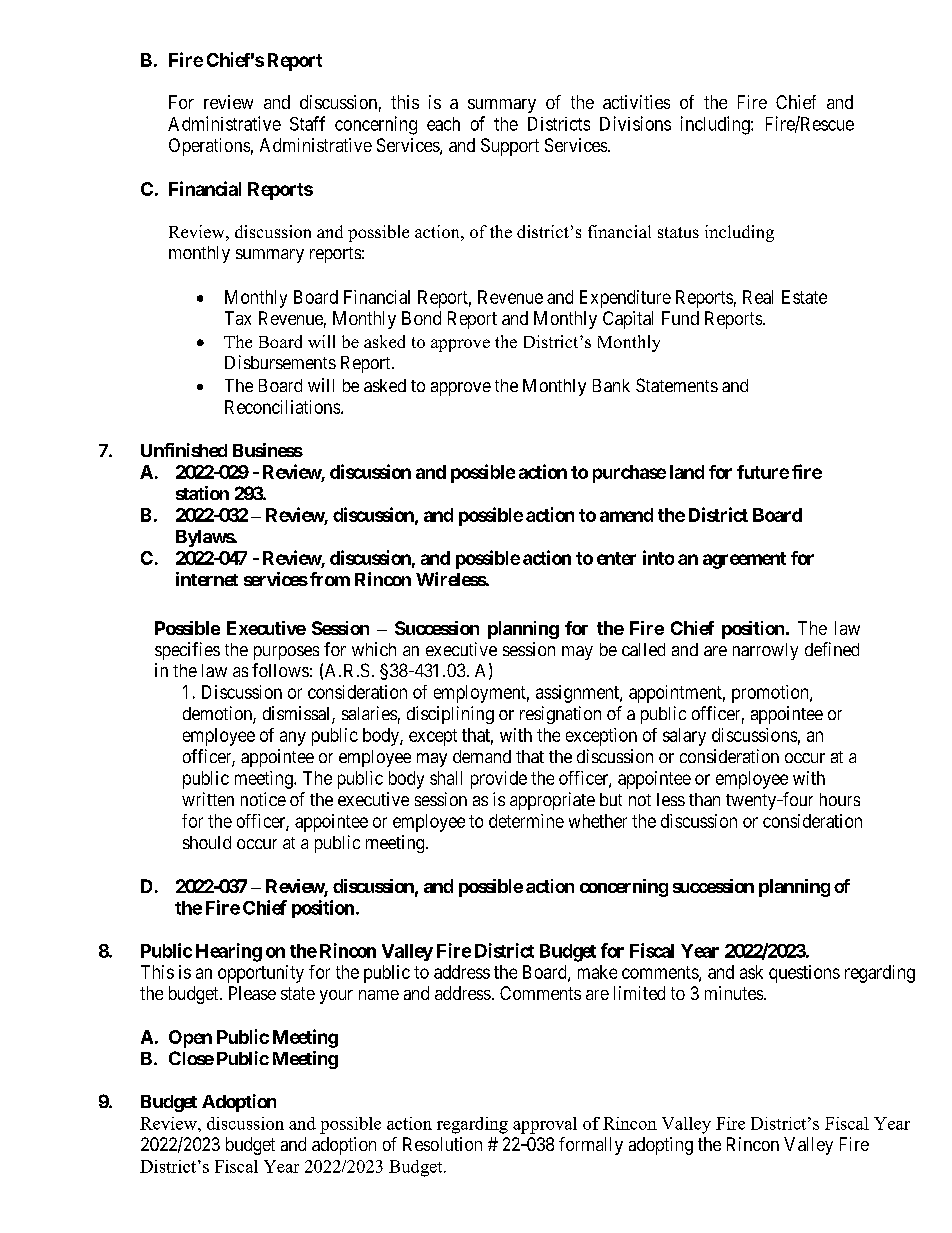  I want to click on adopting, so click(661, 1146).
